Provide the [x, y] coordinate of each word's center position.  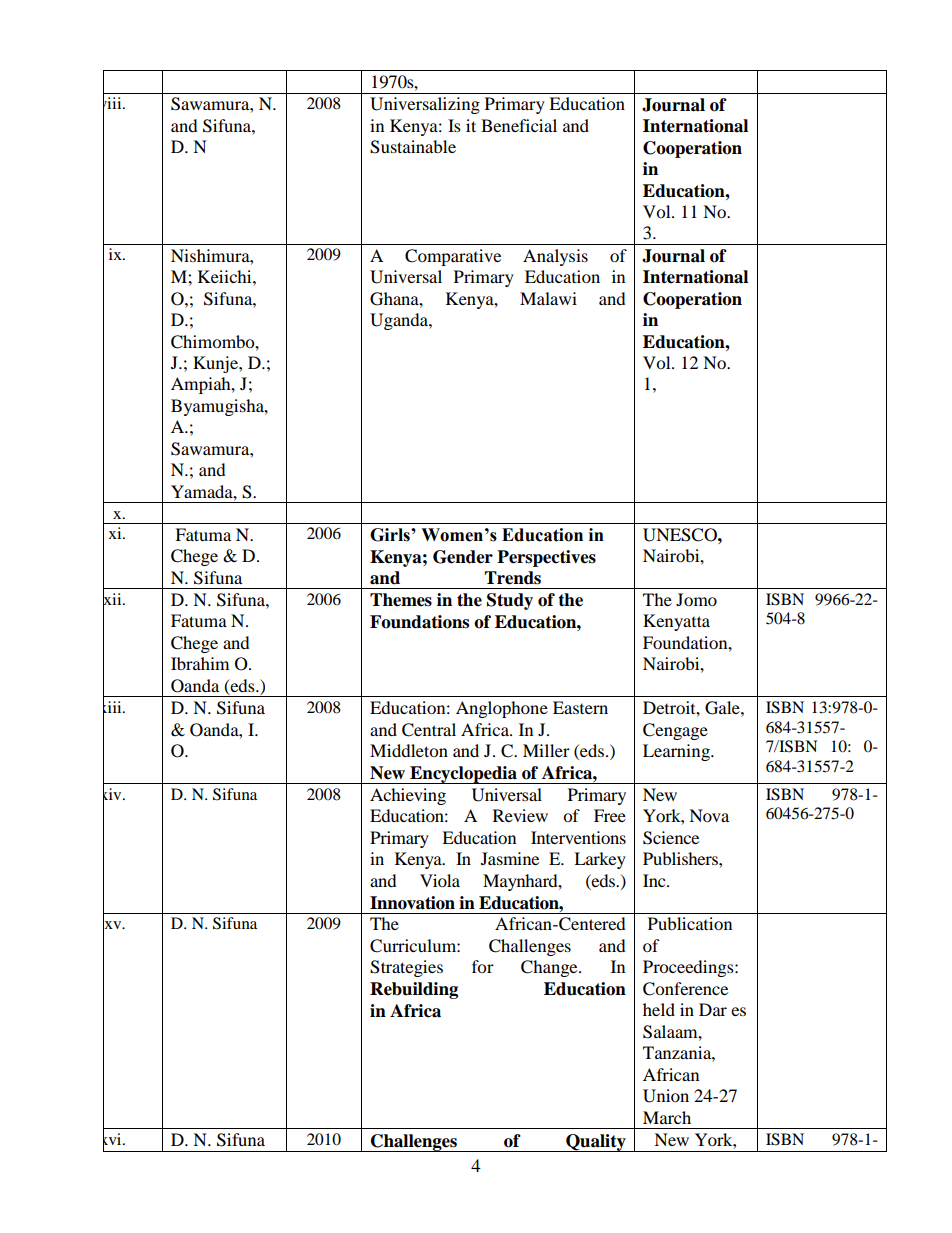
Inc [655, 880]
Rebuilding [414, 990]
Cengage [675, 731]
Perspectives [546, 558]
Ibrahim [200, 663]
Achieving [408, 796]
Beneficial [519, 125]
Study [510, 601]
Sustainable [413, 147]
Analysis [555, 257]
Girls [391, 535]
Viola [440, 880]
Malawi [548, 298]
